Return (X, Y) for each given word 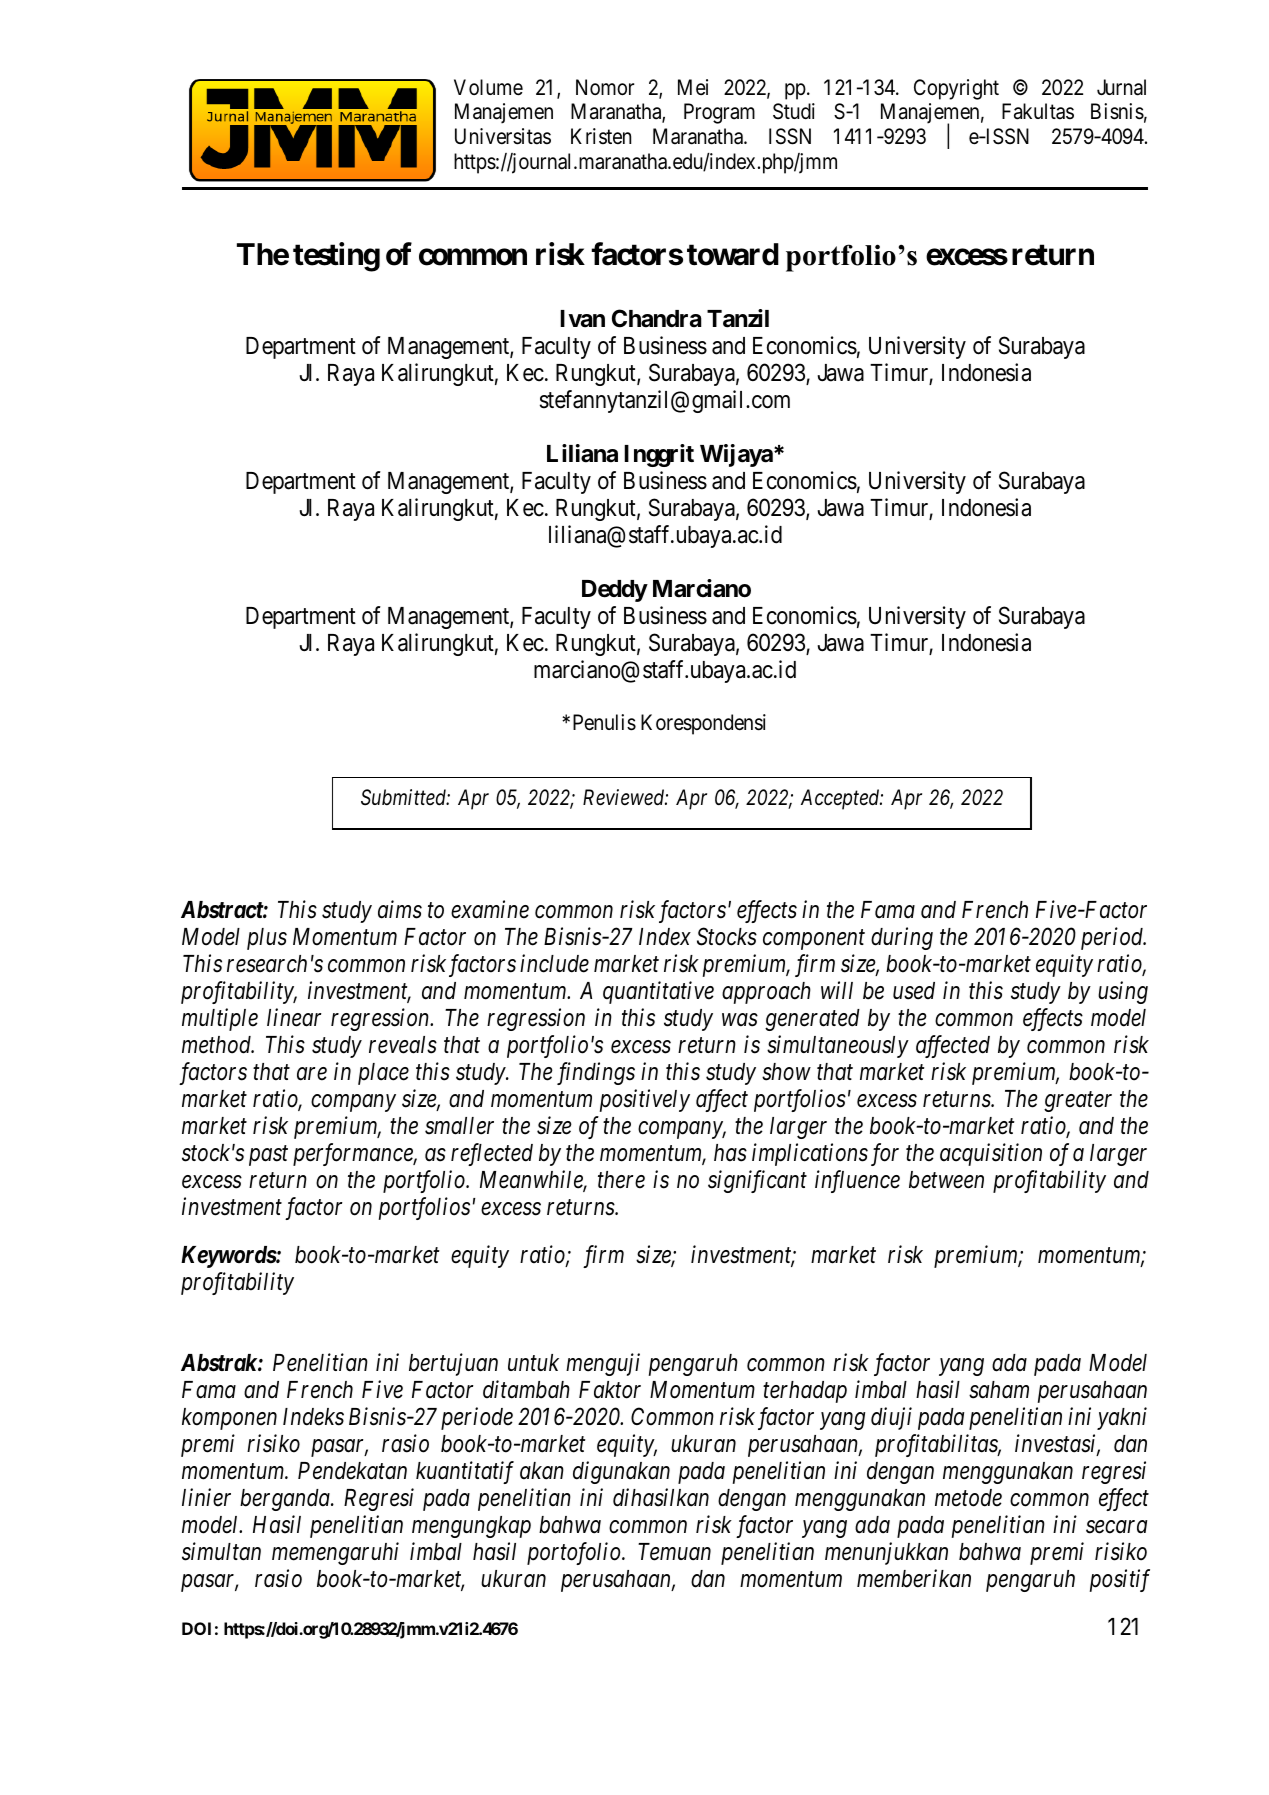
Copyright (956, 89)
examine (490, 910)
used (914, 991)
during (902, 938)
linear (294, 1017)
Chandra (657, 318)
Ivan (582, 319)
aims (400, 910)
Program (719, 113)
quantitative (658, 993)
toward (733, 254)
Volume (488, 87)
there (621, 1180)
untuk (533, 1362)
